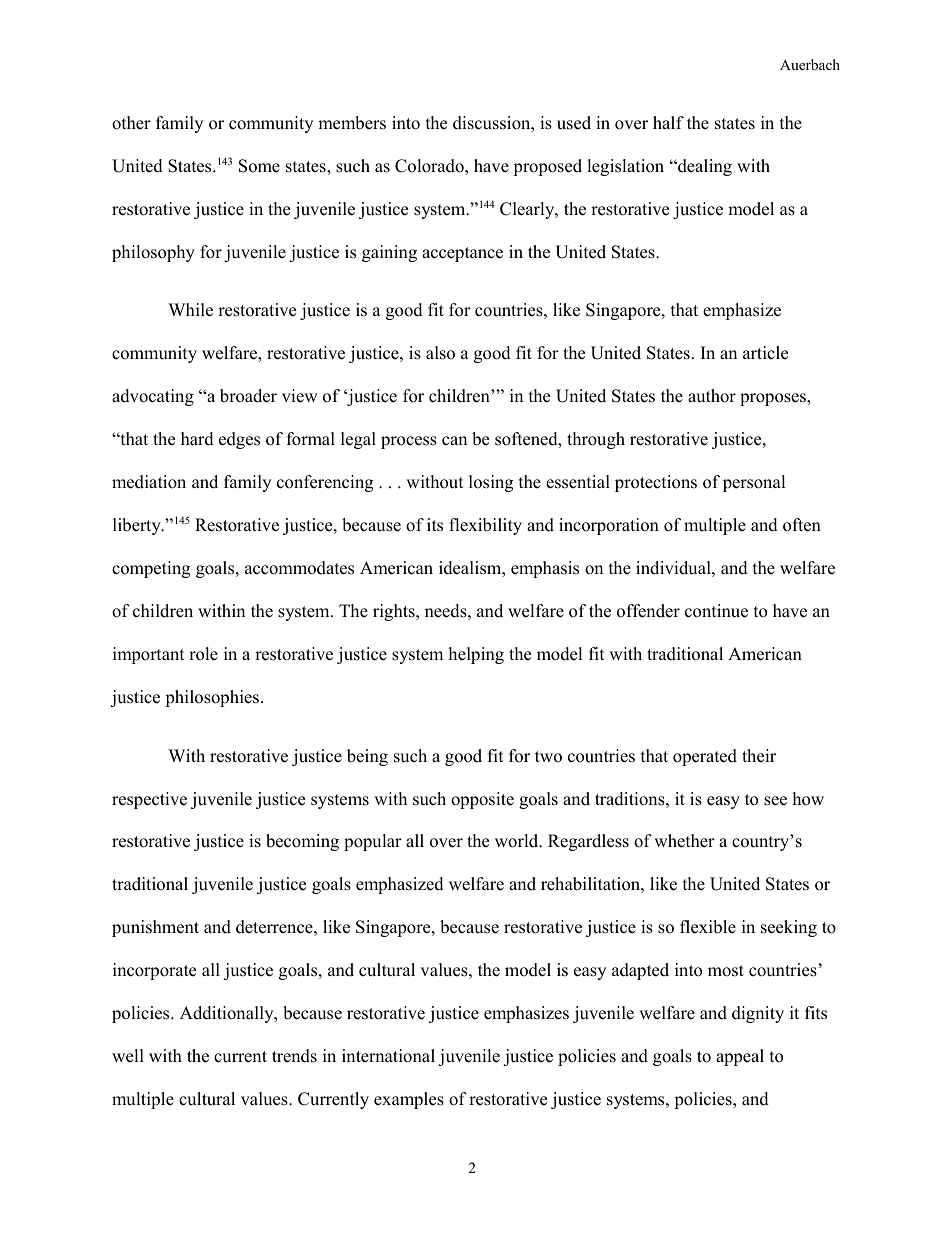  What do you see at coordinates (668, 122) in the screenshot?
I see `half` at bounding box center [668, 122].
